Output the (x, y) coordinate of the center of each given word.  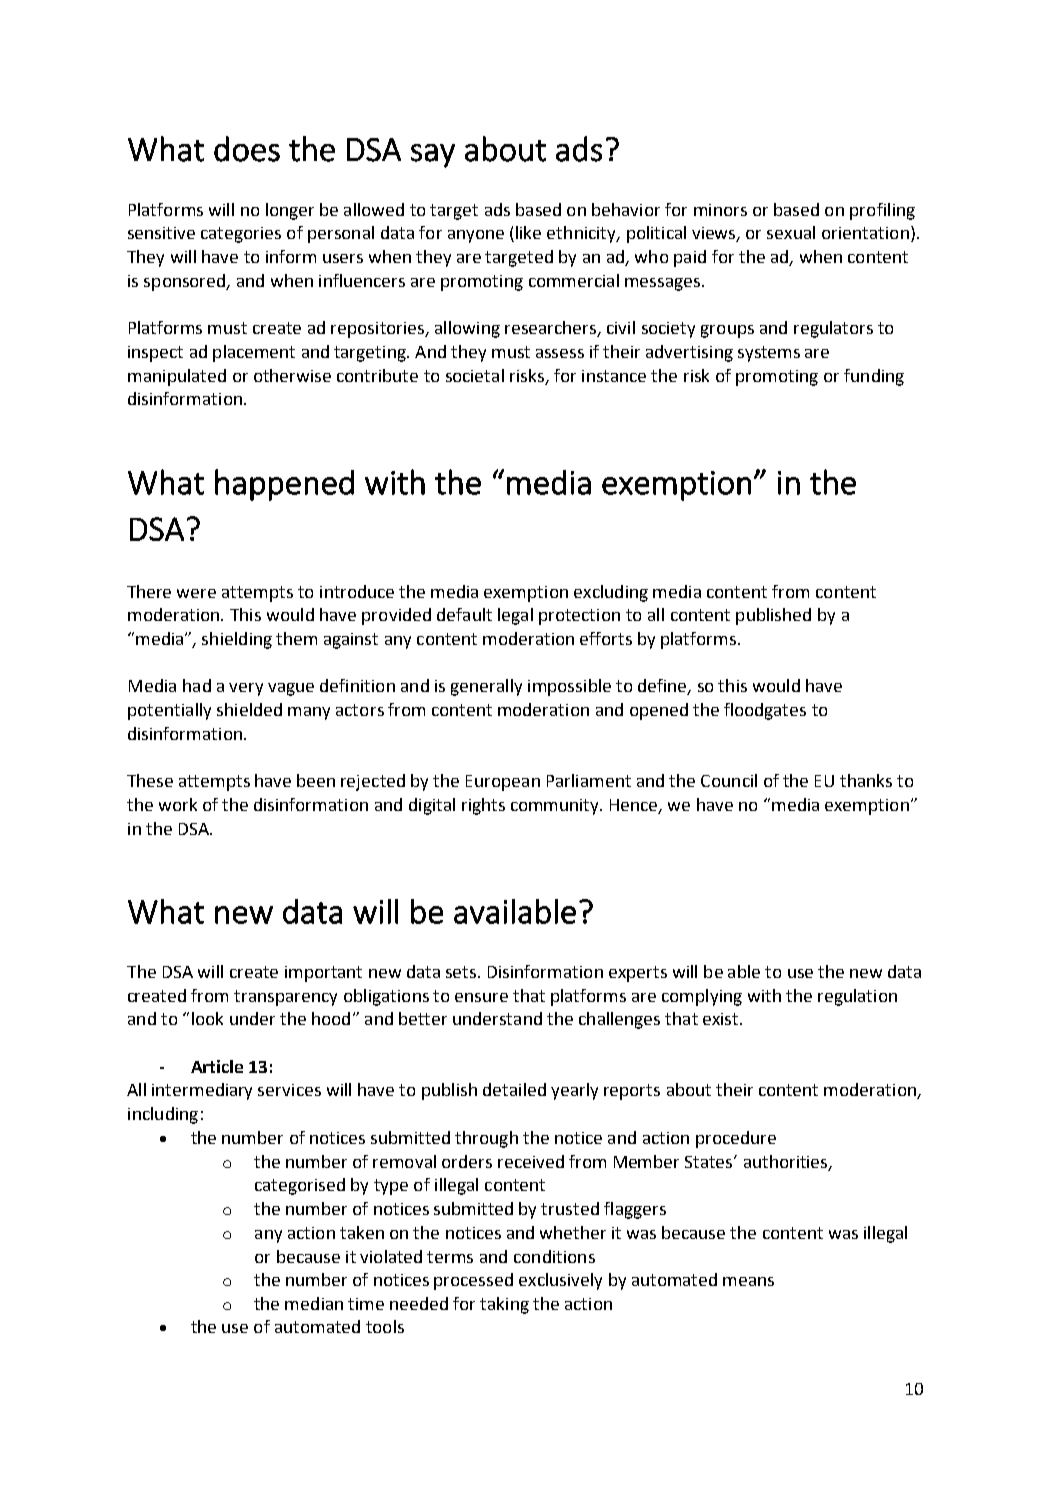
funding (874, 377)
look (207, 1018)
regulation (857, 997)
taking (504, 1305)
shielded (249, 709)
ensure (481, 997)
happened (284, 485)
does (247, 149)
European (503, 783)
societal (475, 375)
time (366, 1304)
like (528, 232)
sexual (791, 232)
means (748, 1281)
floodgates (765, 711)
